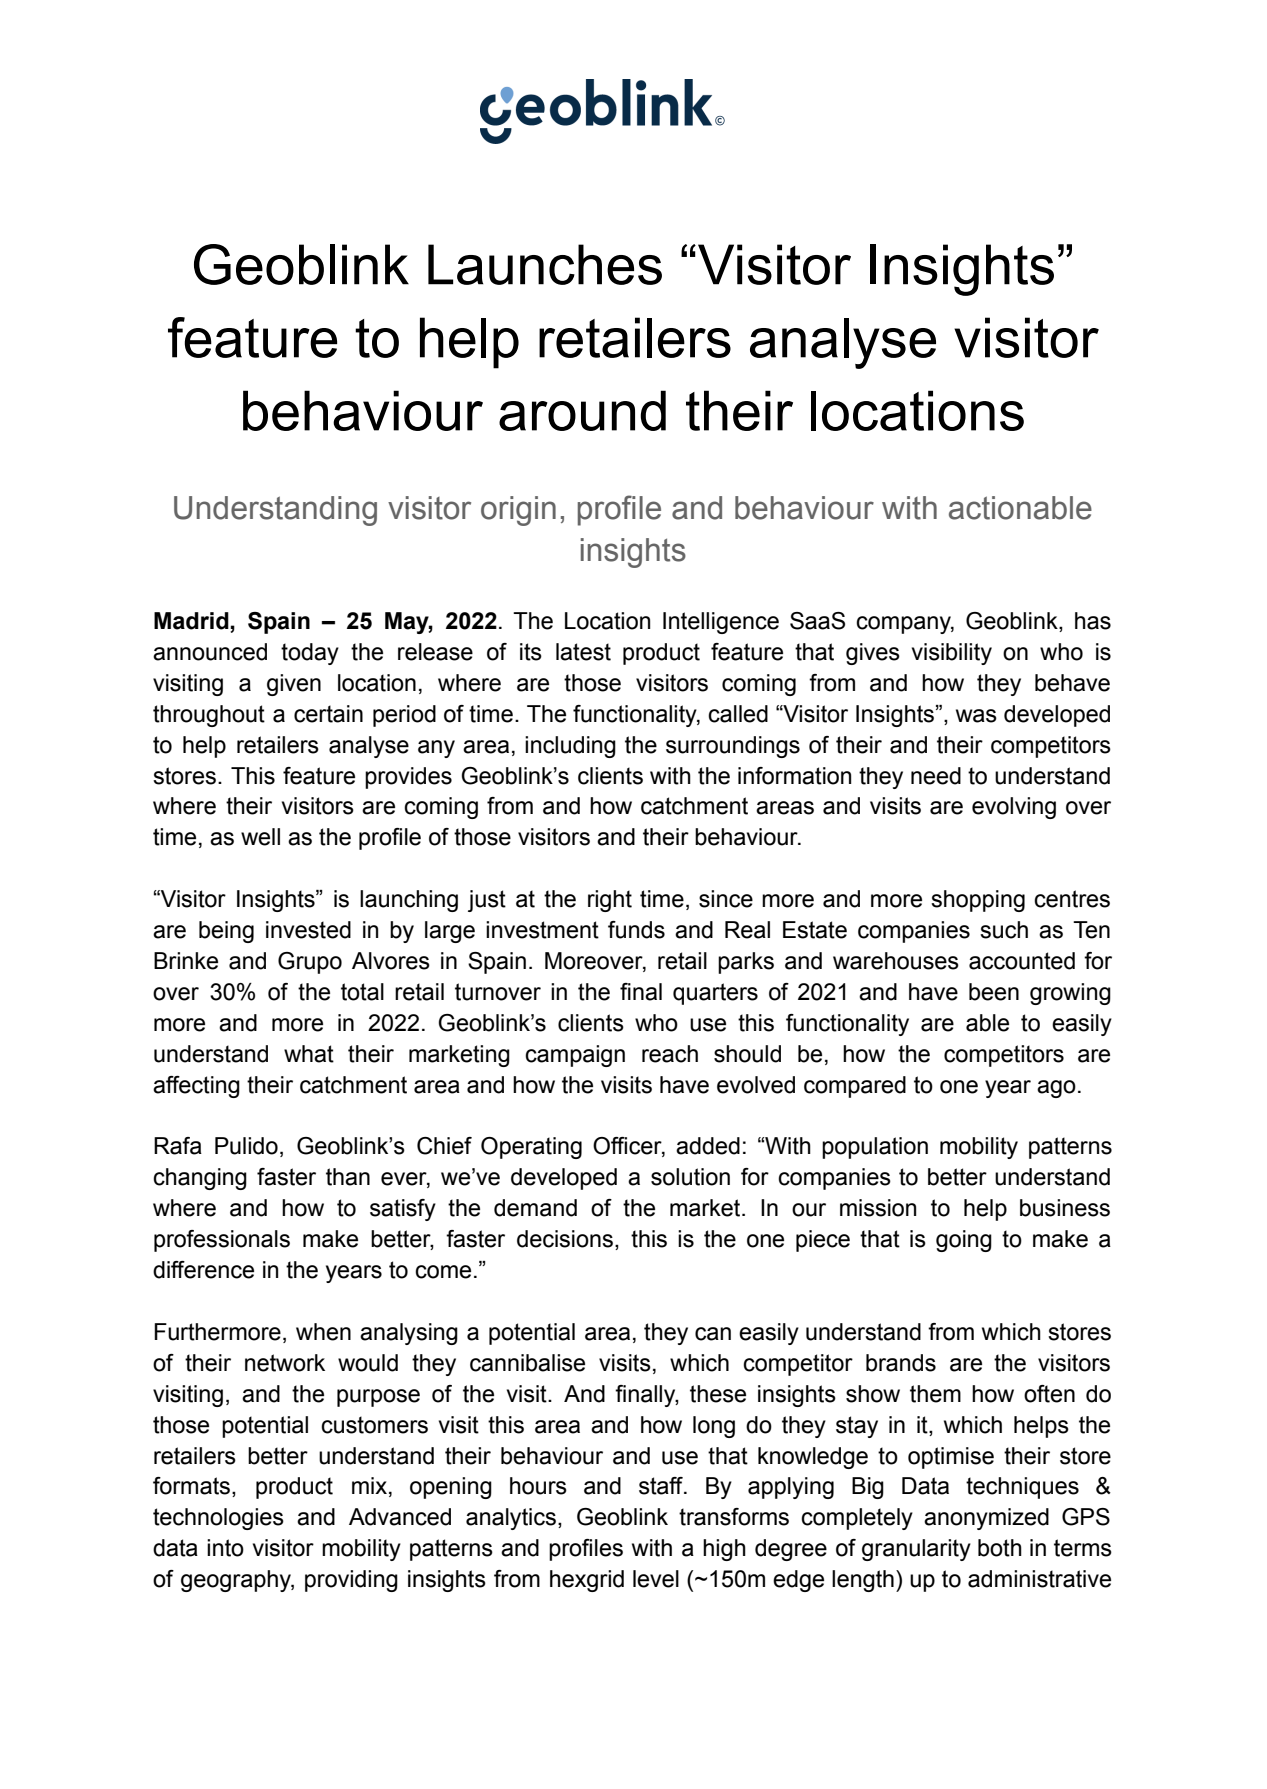  What do you see at coordinates (310, 654) in the page?
I see `today` at bounding box center [310, 654].
